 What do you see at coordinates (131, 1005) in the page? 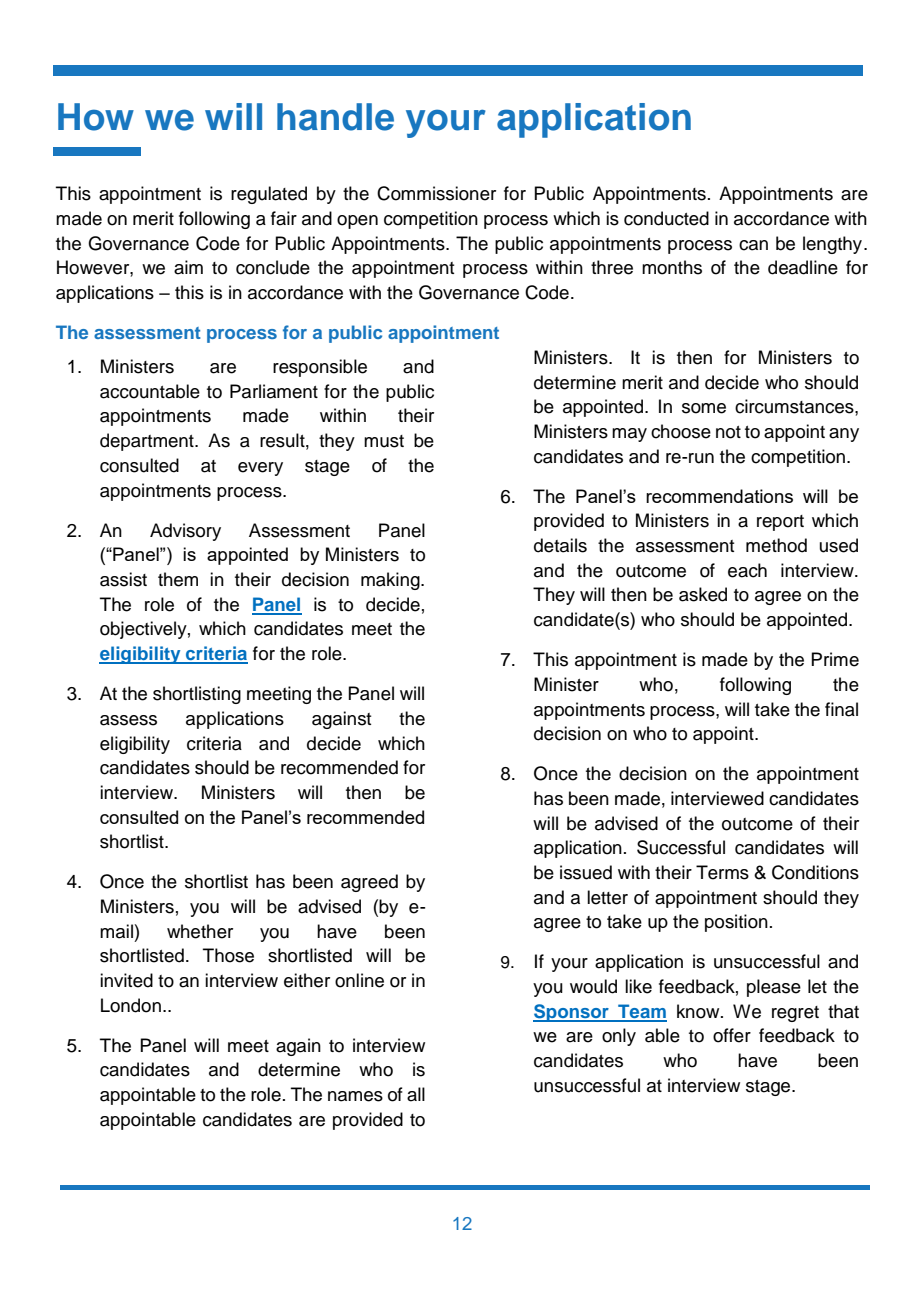
I see `London` at bounding box center [131, 1005].
